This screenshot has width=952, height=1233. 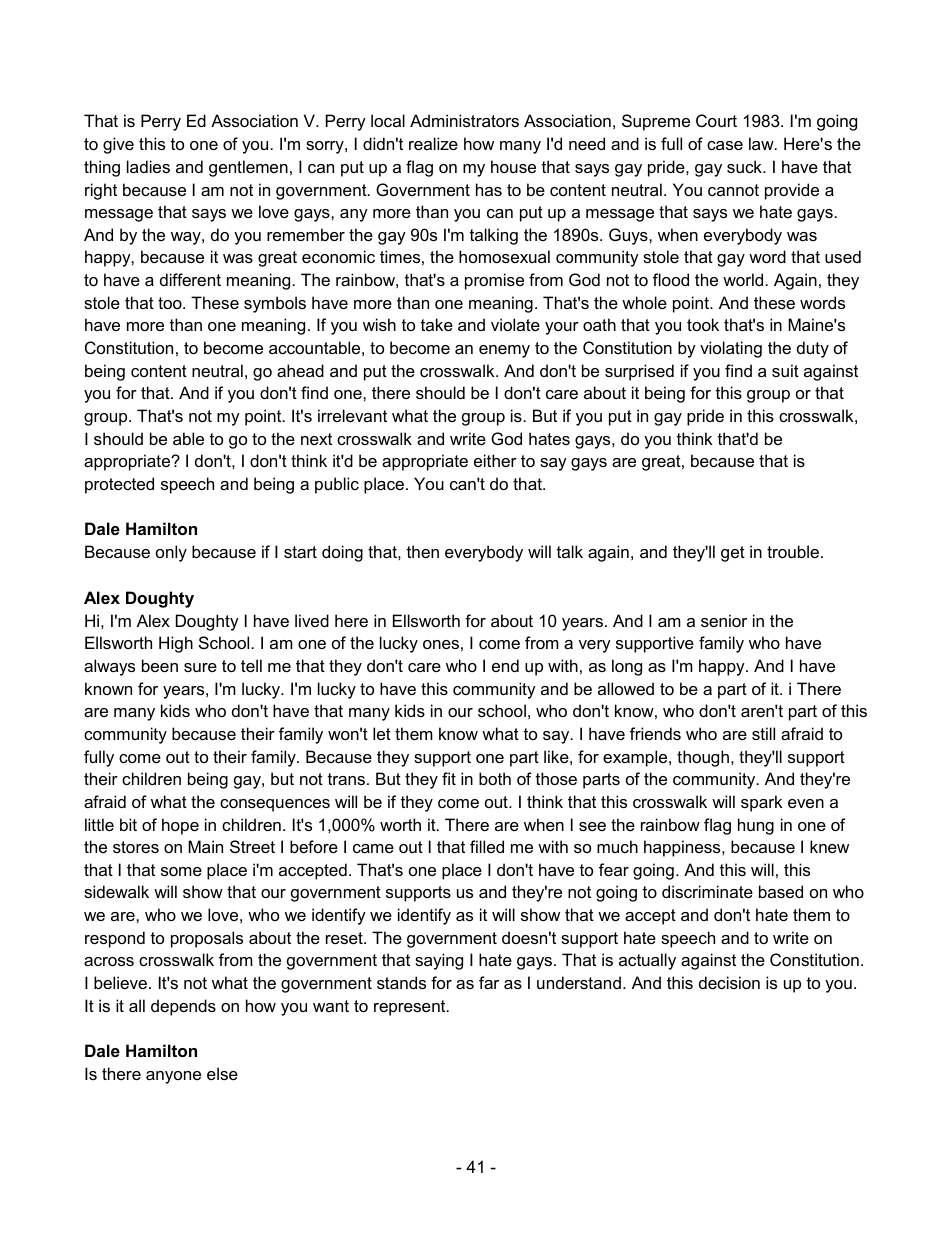 What do you see at coordinates (423, 551) in the screenshot?
I see `then` at bounding box center [423, 551].
